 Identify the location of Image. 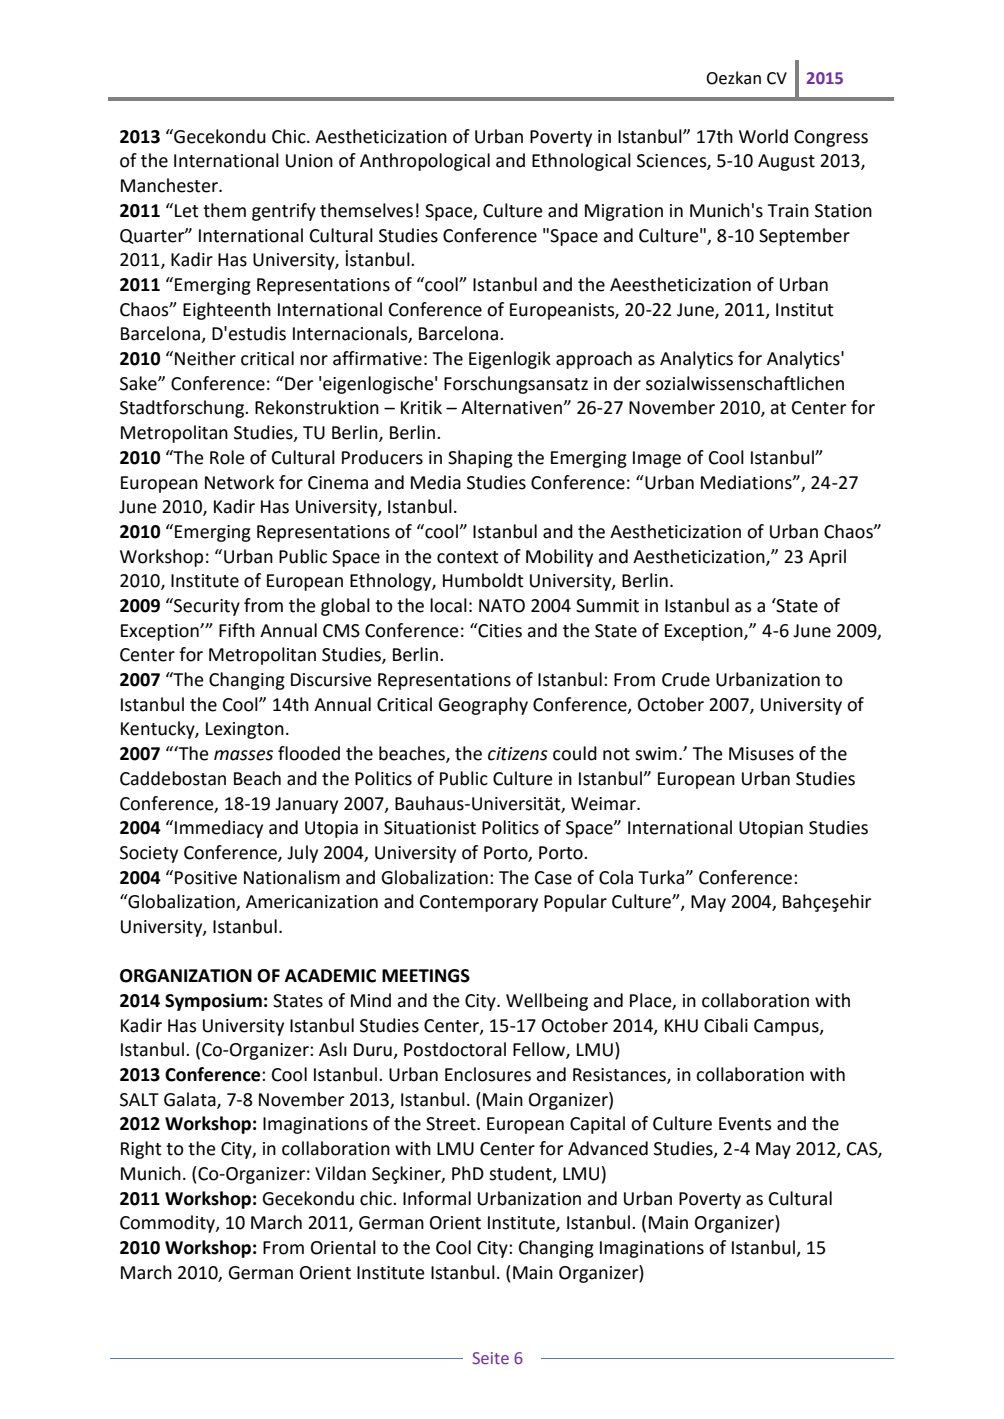
(657, 459).
